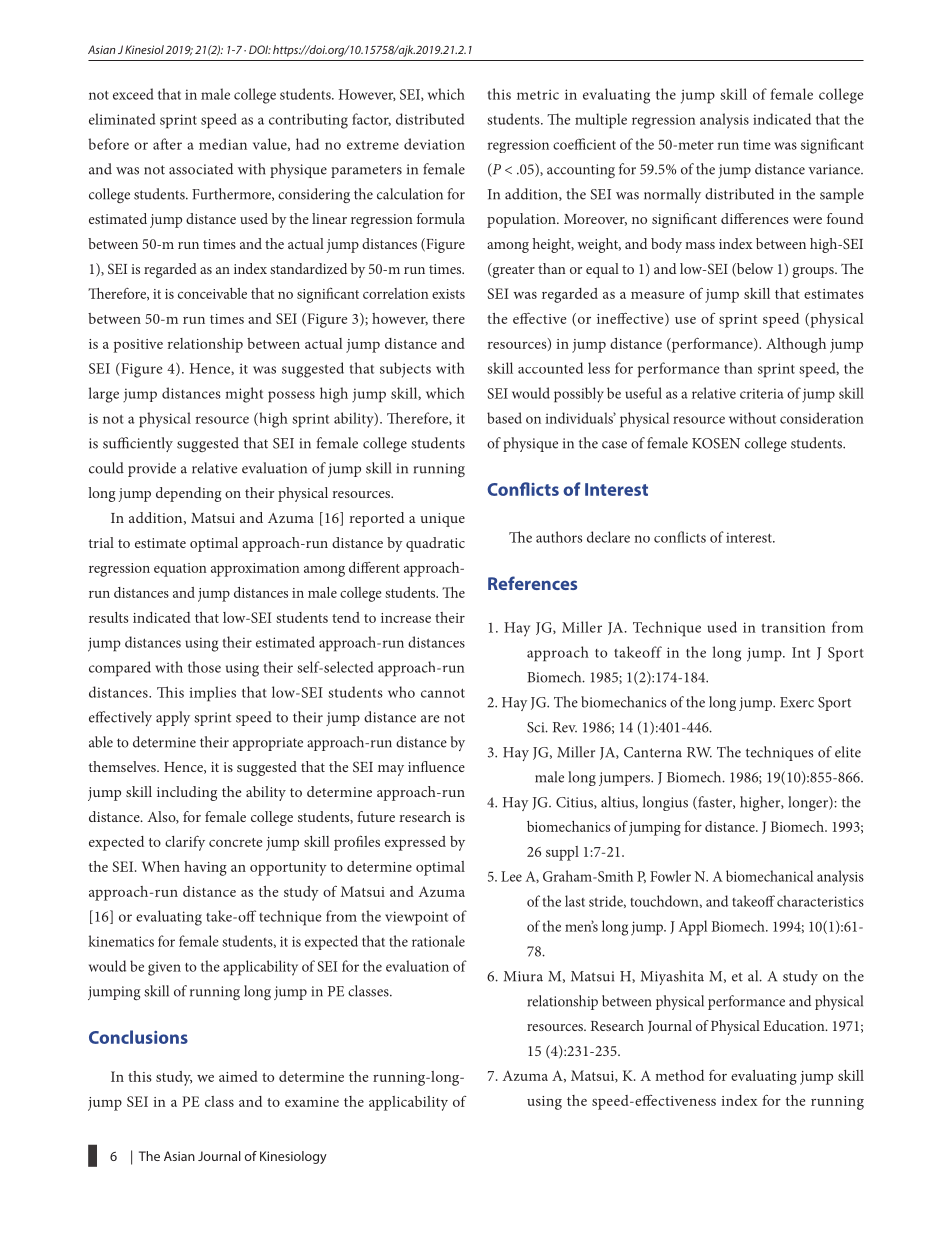 Image resolution: width=952 pixels, height=1233 pixels. I want to click on influence, so click(436, 766).
